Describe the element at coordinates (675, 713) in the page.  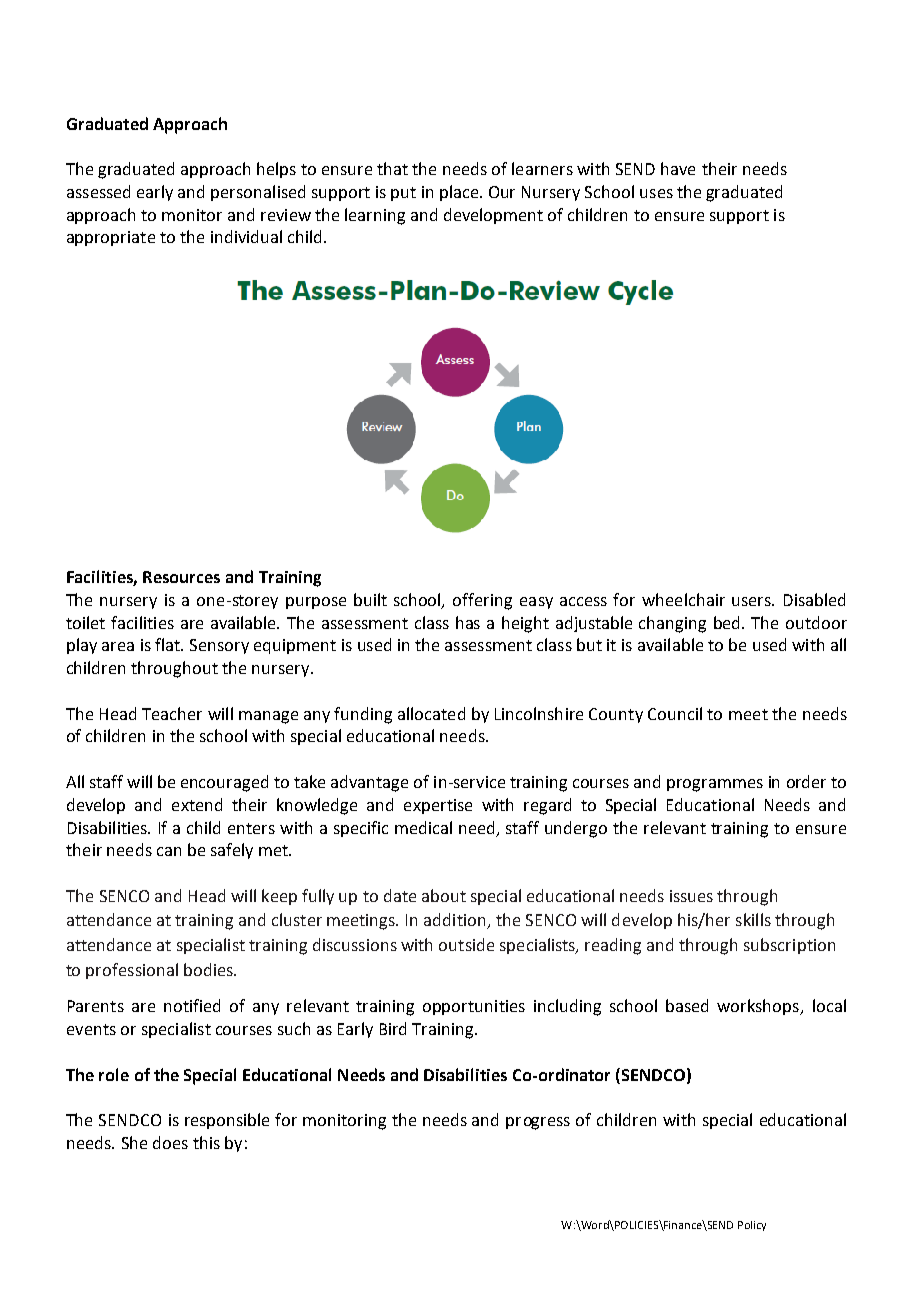
I see `Council` at that location.
